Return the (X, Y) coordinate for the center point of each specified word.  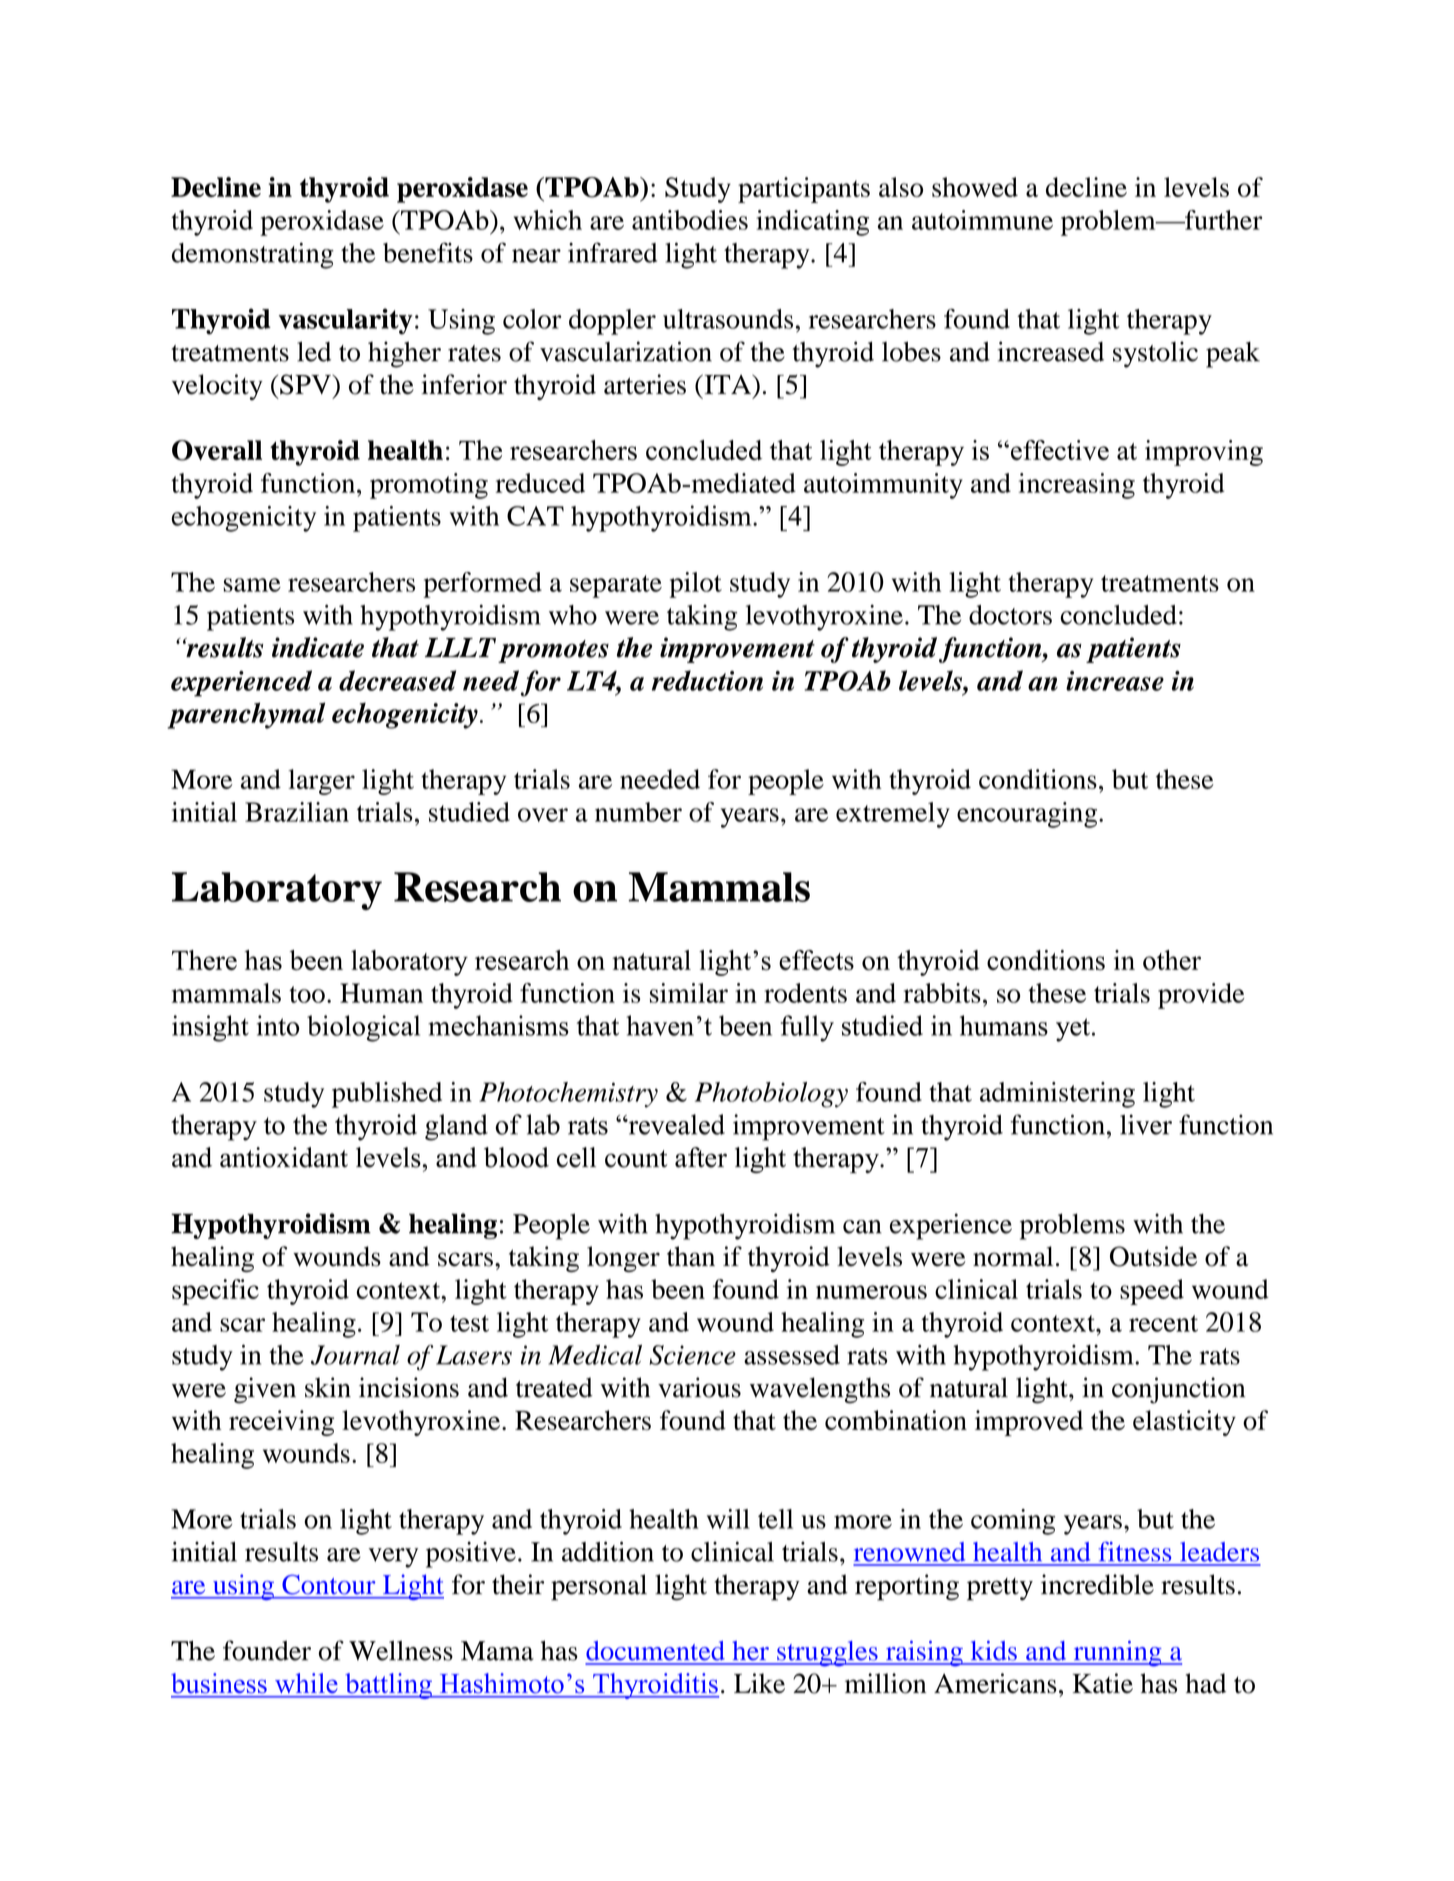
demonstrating (253, 255)
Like (759, 1683)
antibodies (690, 220)
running (1117, 1653)
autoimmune (982, 220)
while (306, 1683)
